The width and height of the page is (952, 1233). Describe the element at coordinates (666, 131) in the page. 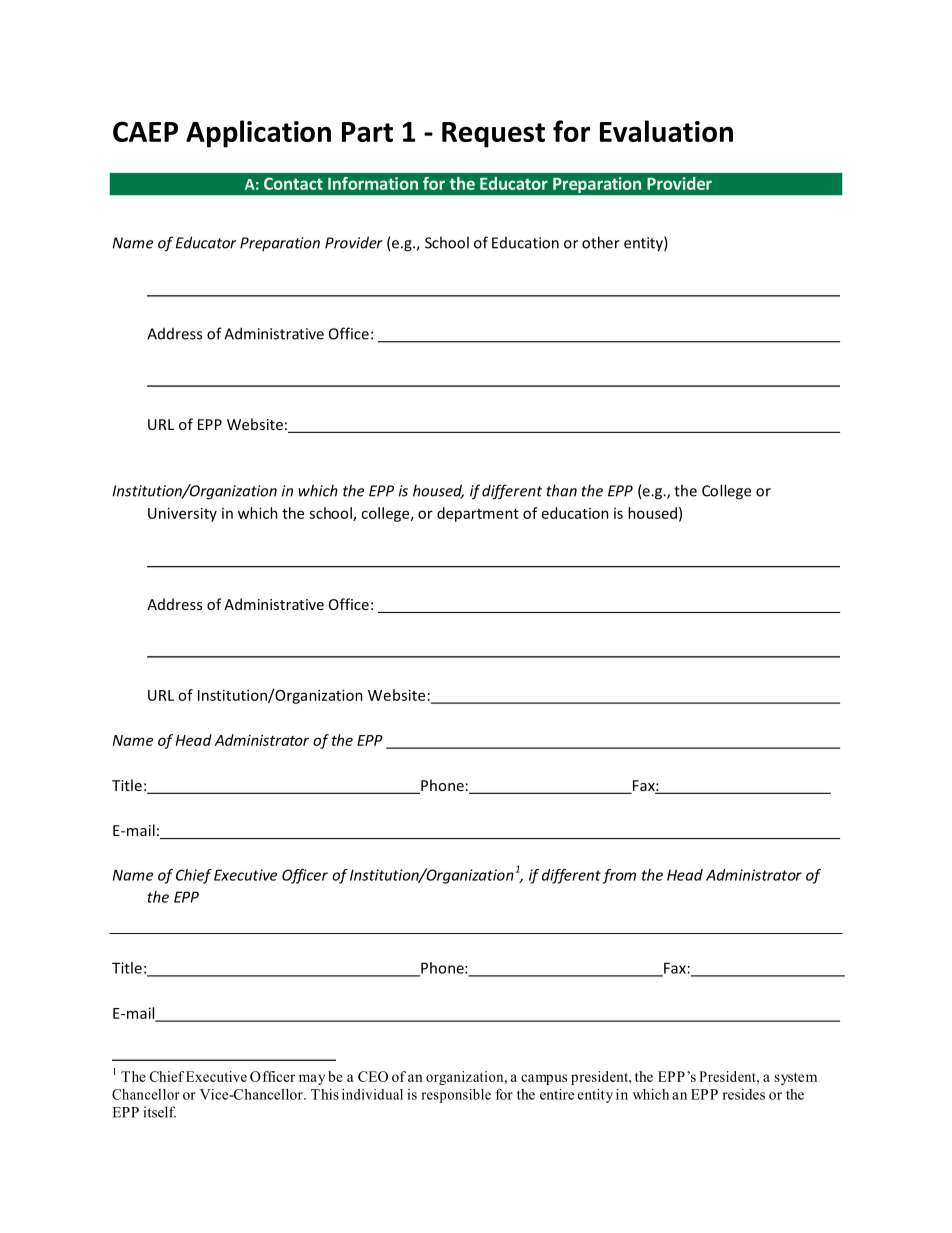

I see `Evaluation` at that location.
